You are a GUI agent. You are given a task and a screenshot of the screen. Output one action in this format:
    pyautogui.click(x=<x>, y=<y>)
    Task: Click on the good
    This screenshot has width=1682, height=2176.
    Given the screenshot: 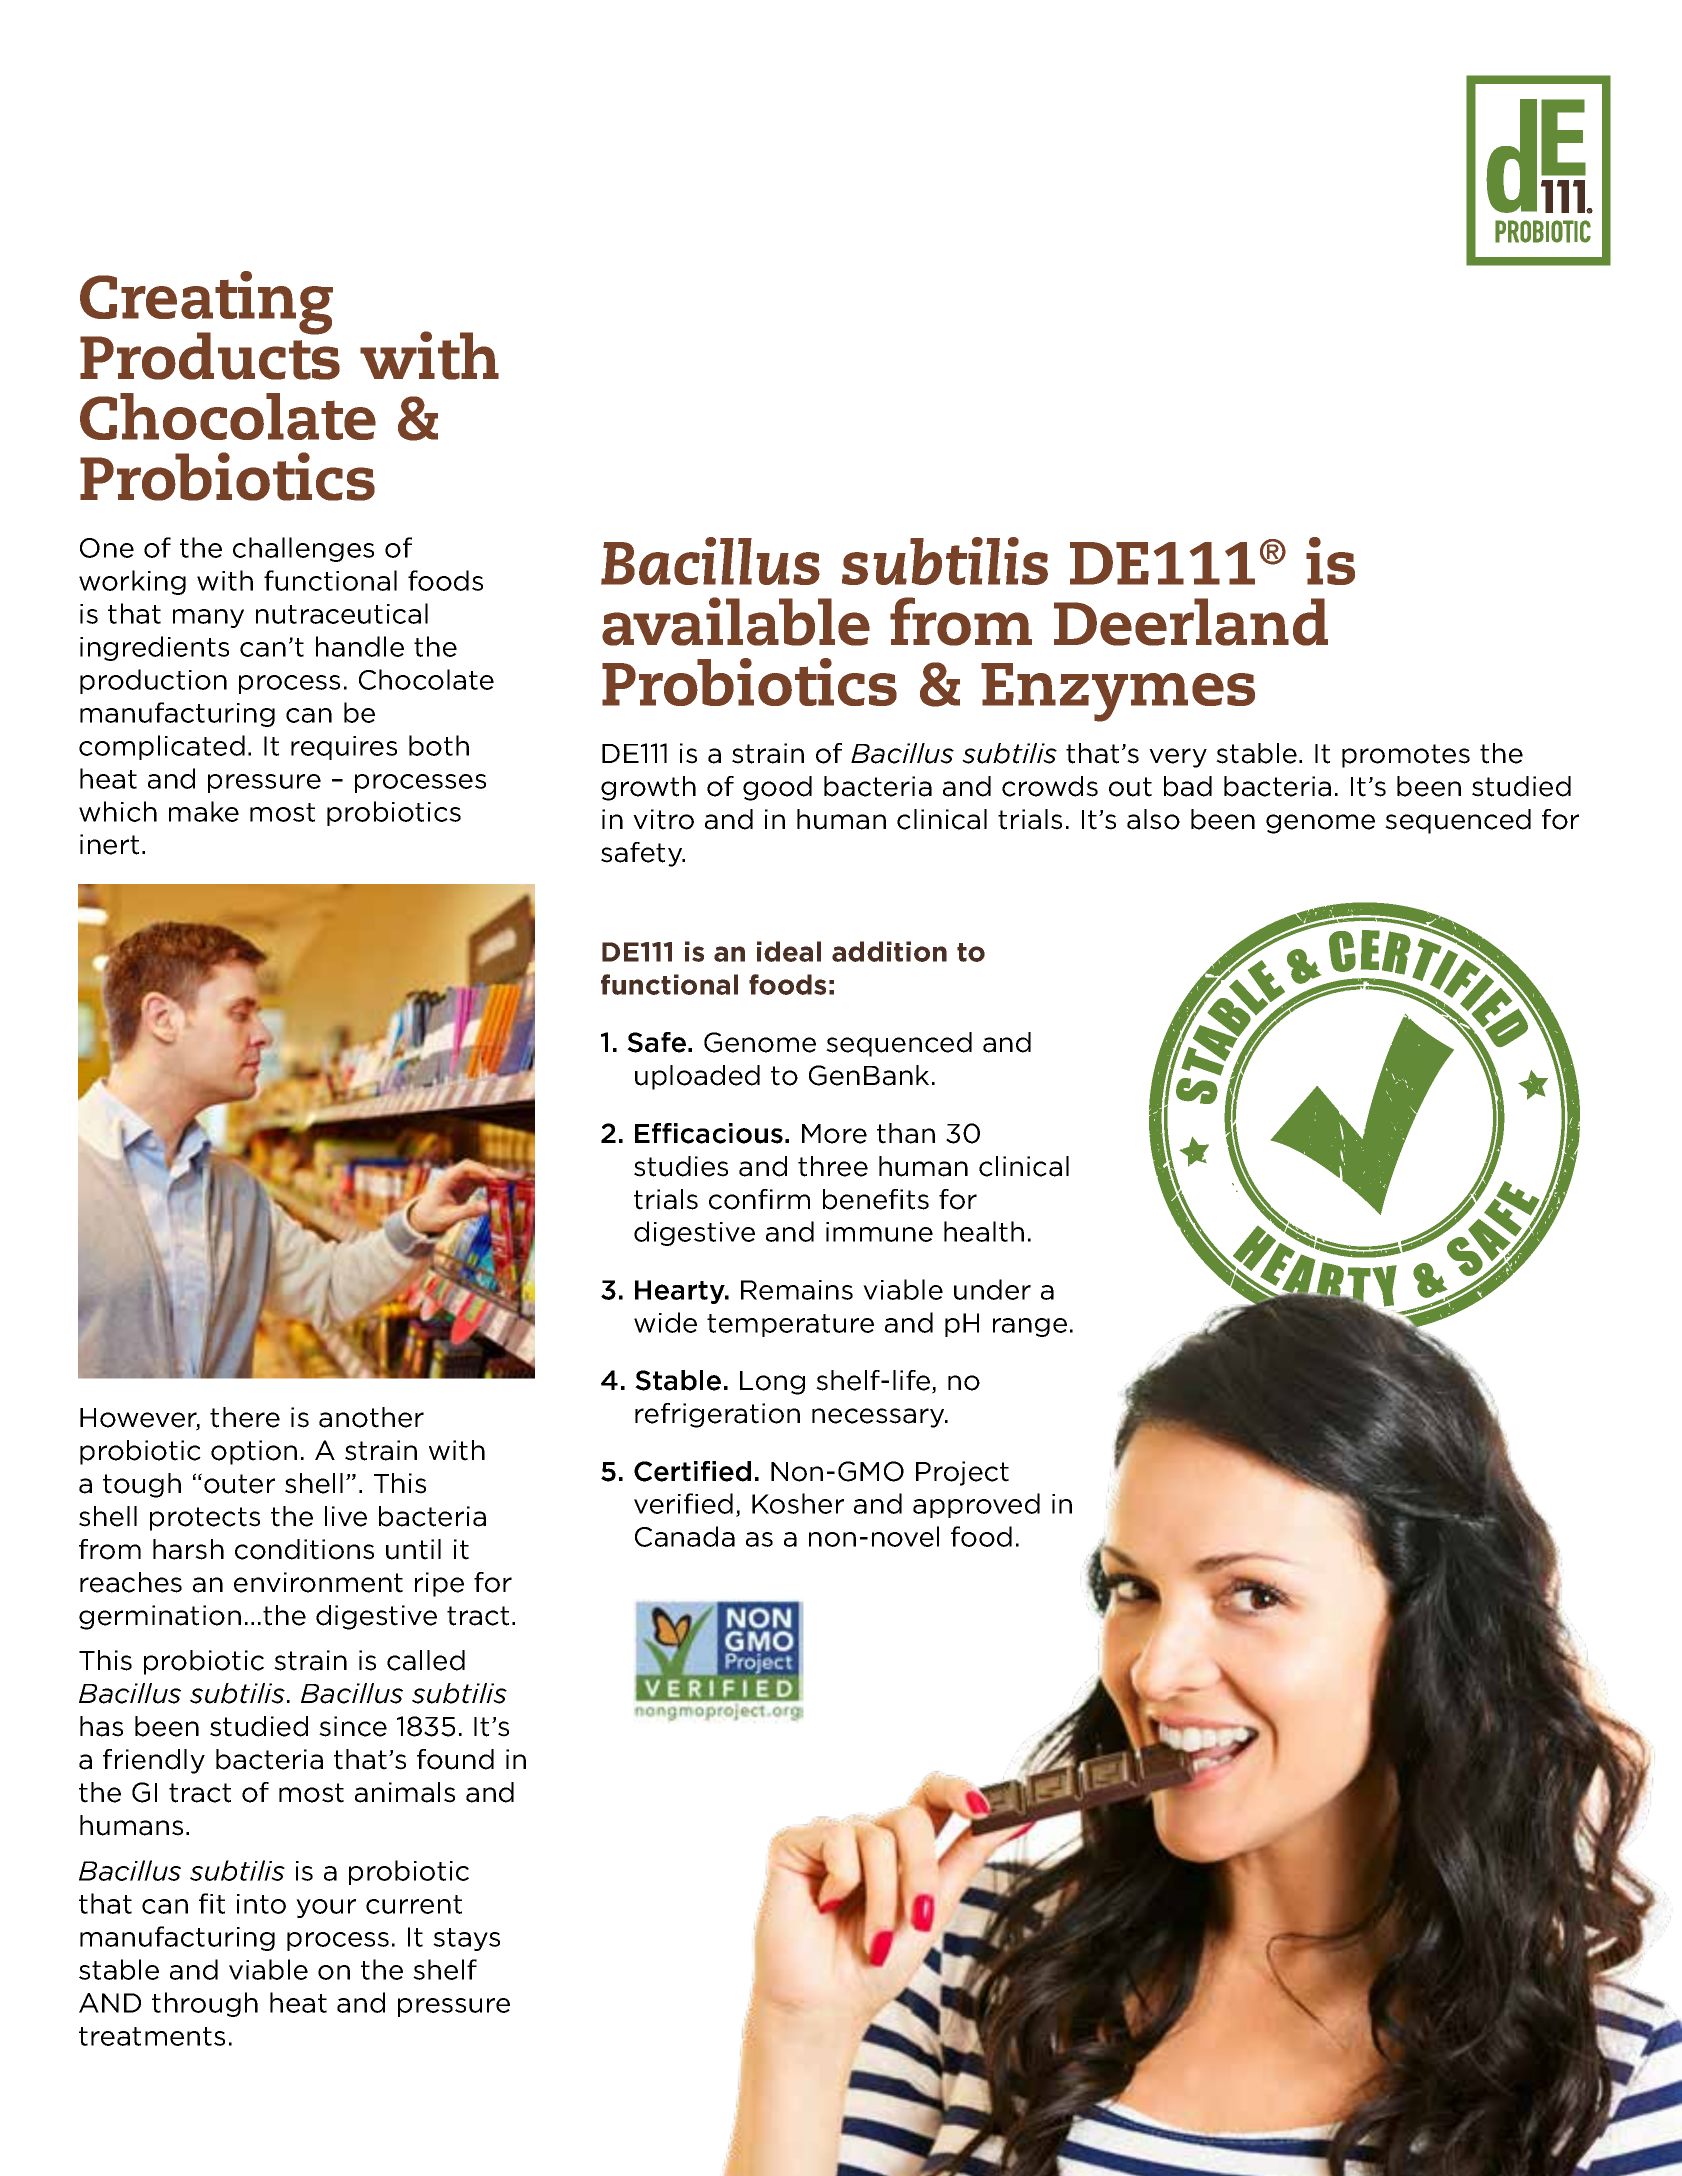 What is the action you would take?
    pyautogui.click(x=777, y=788)
